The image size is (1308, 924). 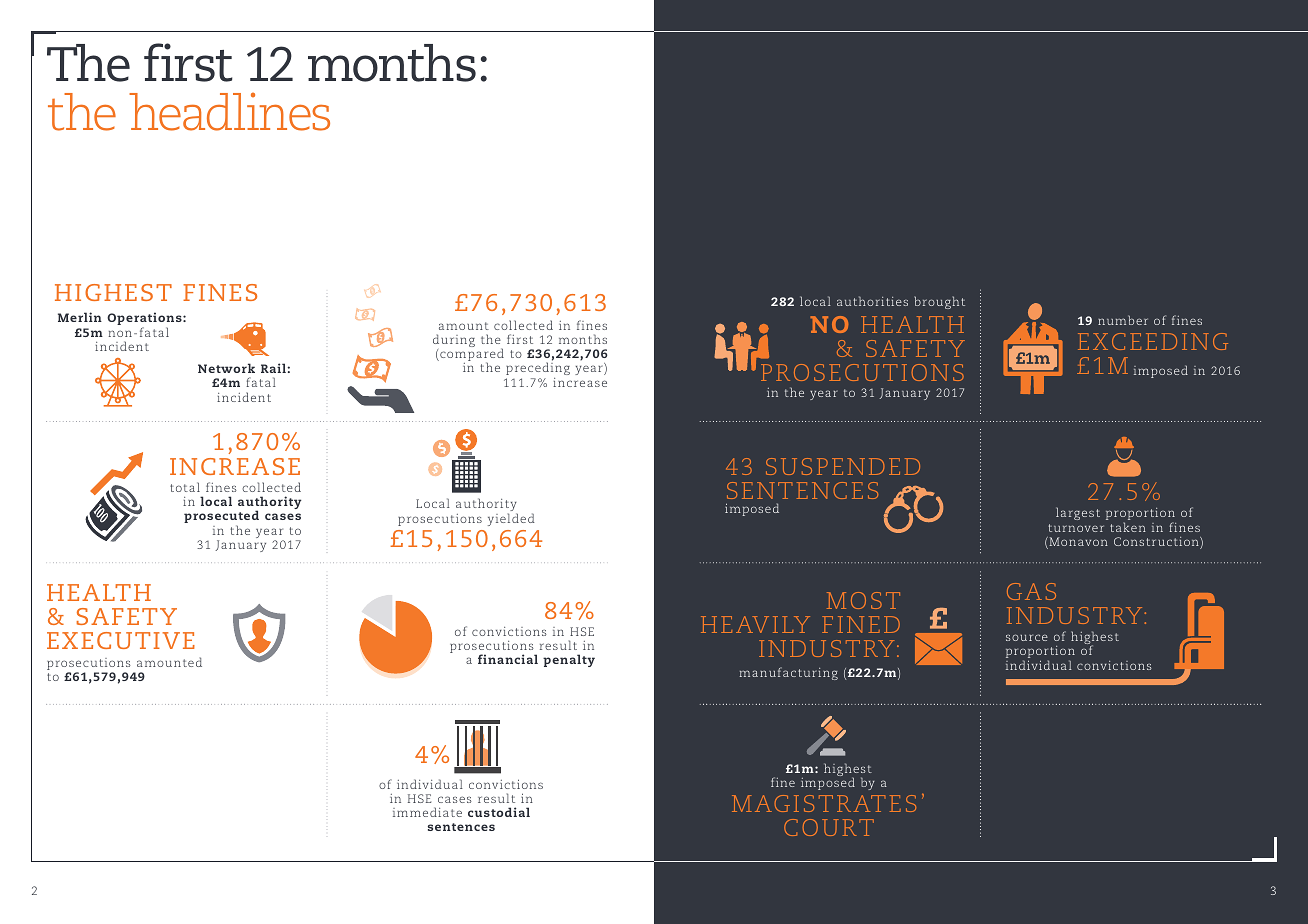 What do you see at coordinates (511, 519) in the page?
I see `yielded` at bounding box center [511, 519].
